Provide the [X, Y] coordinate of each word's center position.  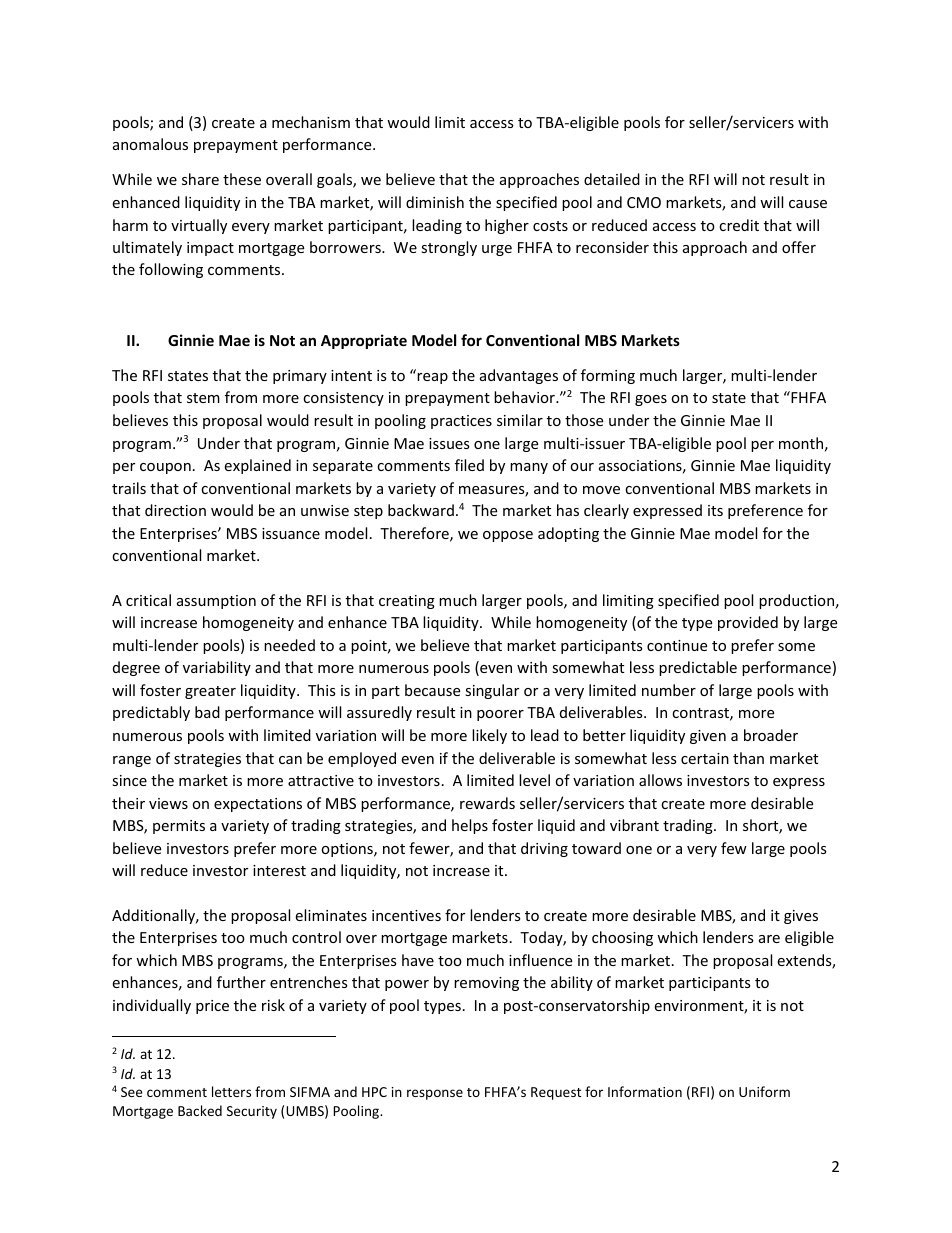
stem [203, 398]
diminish [435, 202]
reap [432, 378]
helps [470, 826]
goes [651, 400]
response [435, 1094]
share [200, 179]
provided [748, 623]
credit [739, 225]
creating [407, 602]
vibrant [634, 825]
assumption [216, 602]
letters [231, 1091]
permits [179, 827]
